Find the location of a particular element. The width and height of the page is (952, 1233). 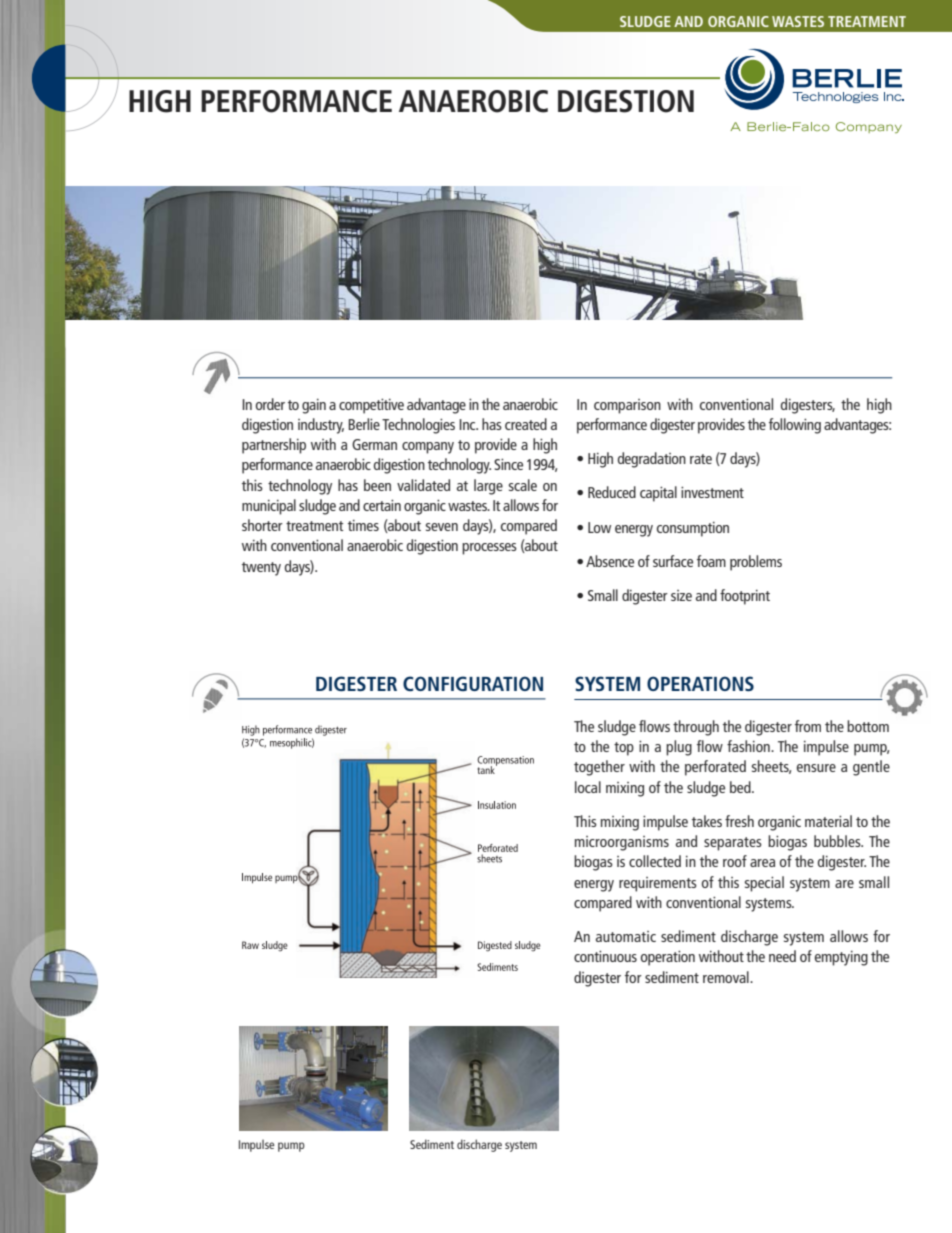

times is located at coordinates (363, 525).
